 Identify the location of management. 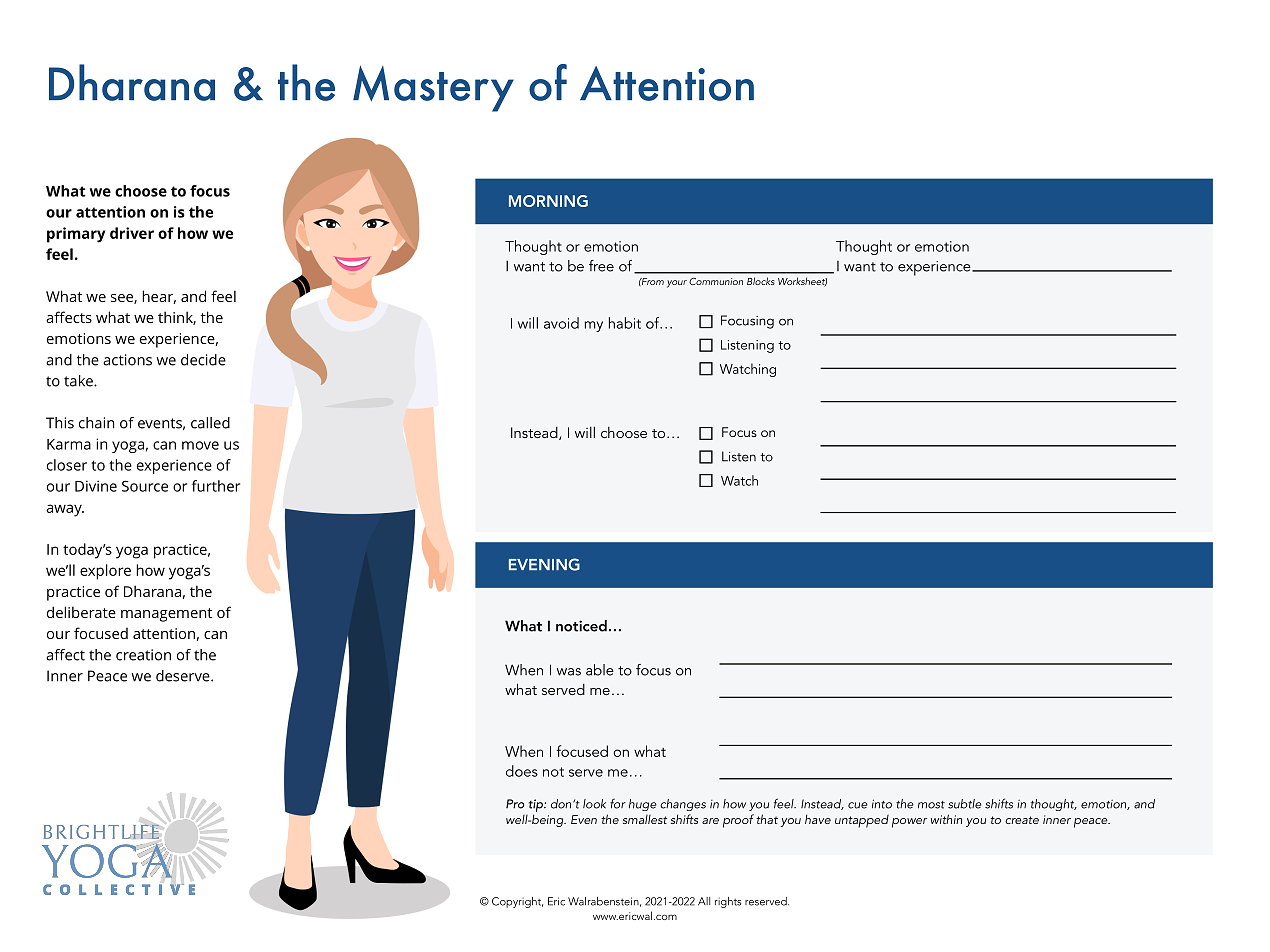
(166, 615).
